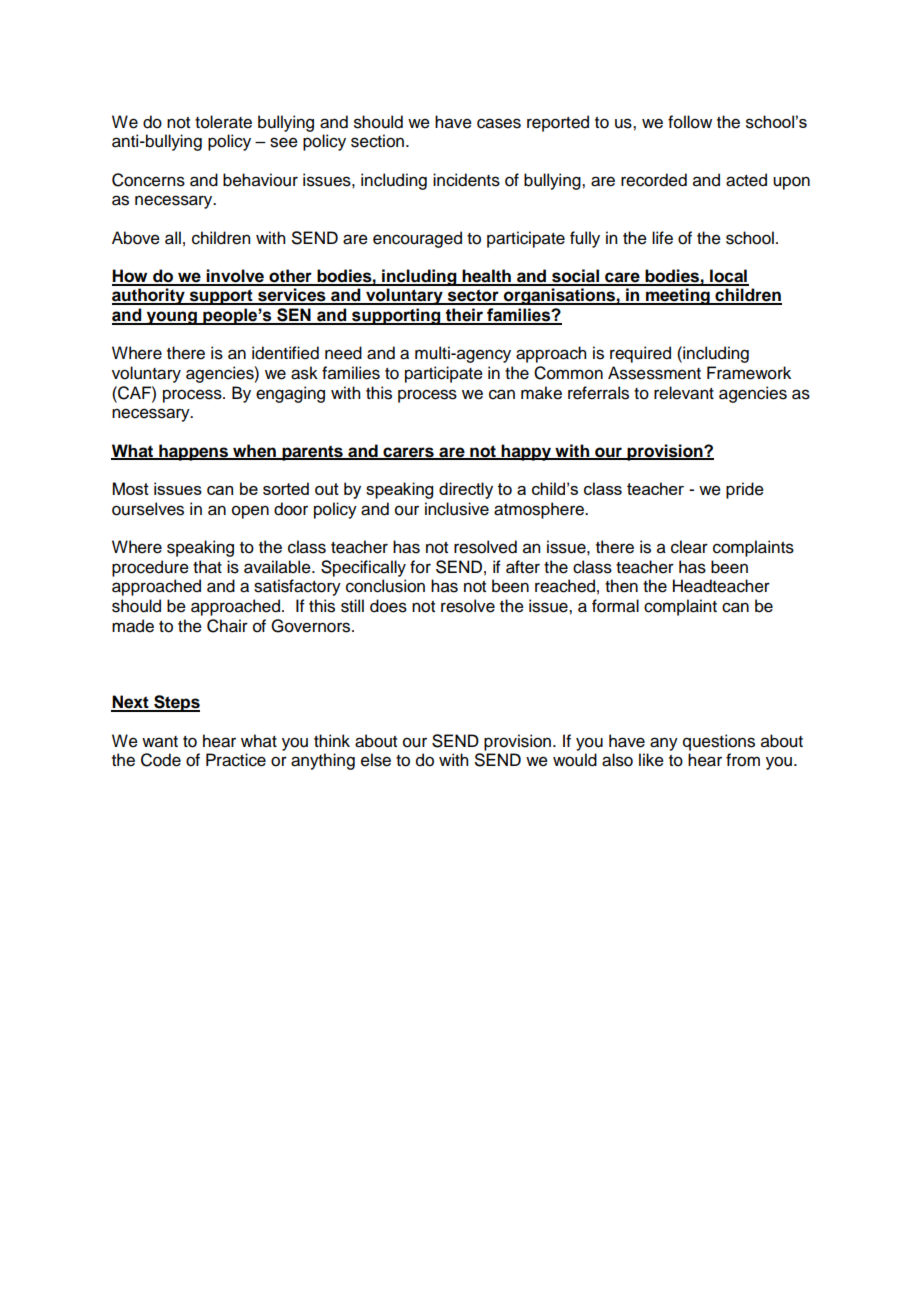 This screenshot has height=1308, width=924. Describe the element at coordinates (749, 373) in the screenshot. I see `Framework` at that location.
